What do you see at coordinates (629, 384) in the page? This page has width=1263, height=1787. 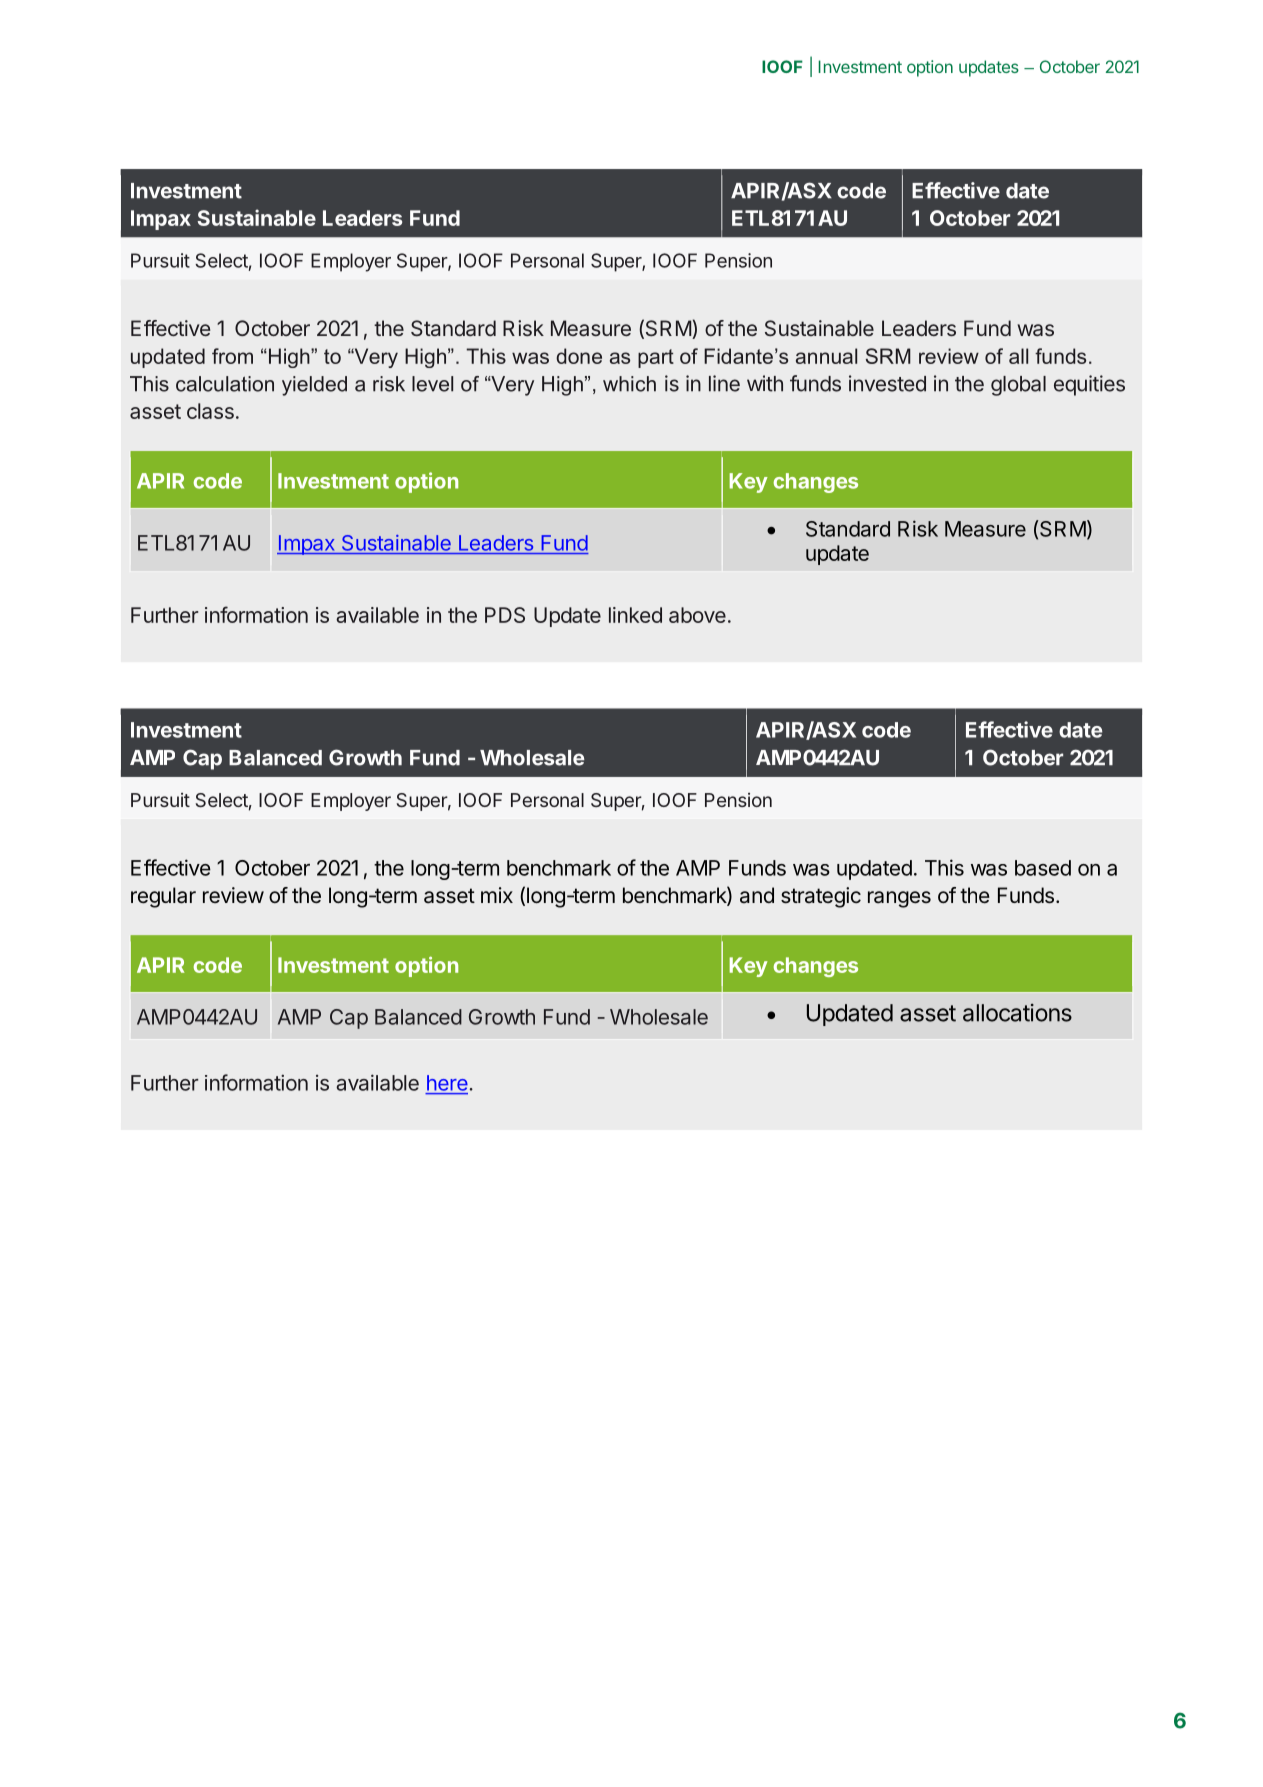 I see `which` at bounding box center [629, 384].
